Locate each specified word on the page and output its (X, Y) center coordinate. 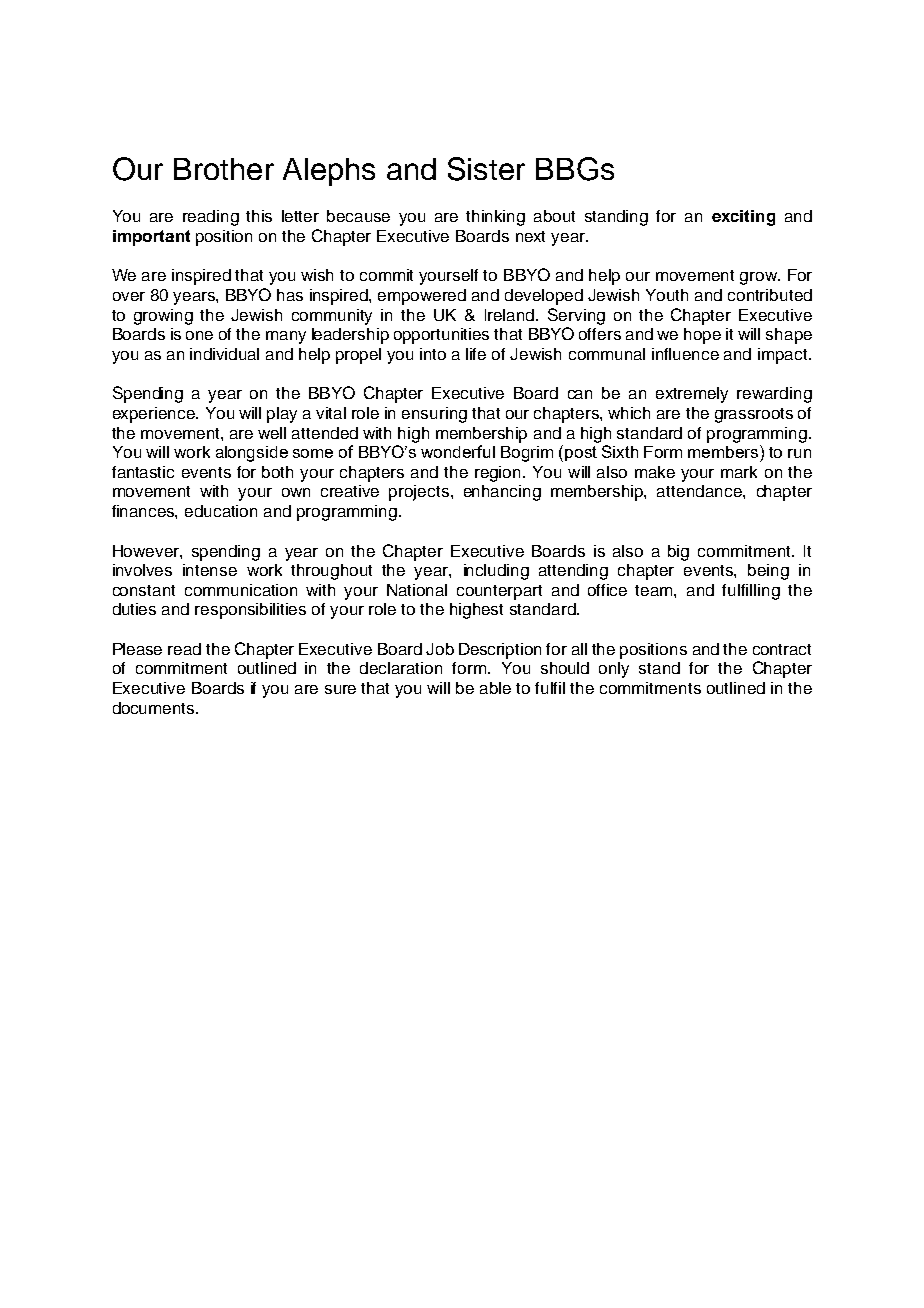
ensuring (434, 415)
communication (241, 590)
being (768, 572)
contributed (770, 295)
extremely (692, 395)
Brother (224, 169)
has (290, 295)
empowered (422, 297)
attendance (700, 491)
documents (155, 708)
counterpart (499, 592)
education (221, 511)
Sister (486, 169)
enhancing (502, 493)
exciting (743, 218)
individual (224, 354)
